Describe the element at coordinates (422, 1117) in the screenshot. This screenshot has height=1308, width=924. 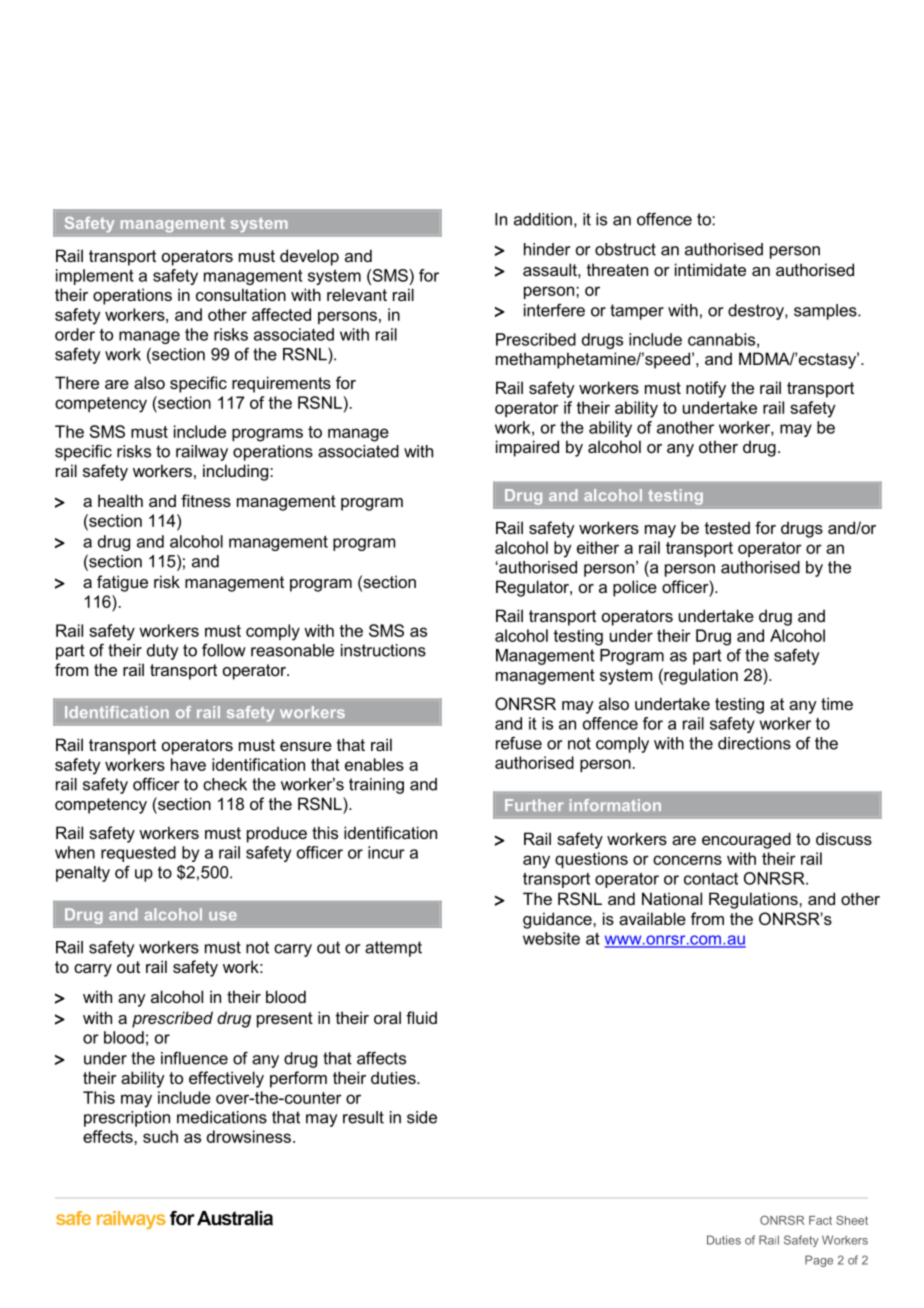
I see `side` at that location.
